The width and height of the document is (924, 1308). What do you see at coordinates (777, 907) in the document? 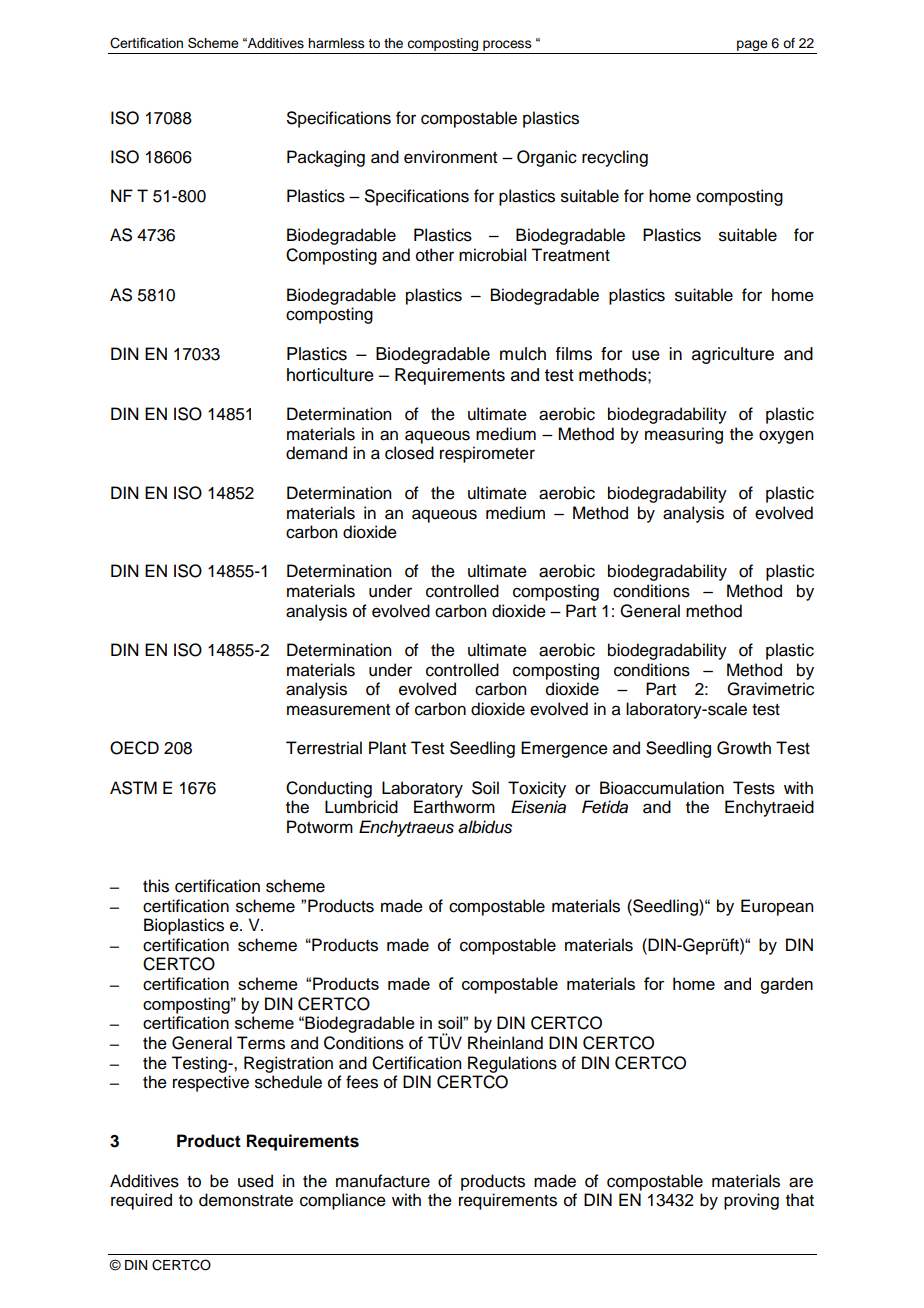
I see `European` at bounding box center [777, 907].
